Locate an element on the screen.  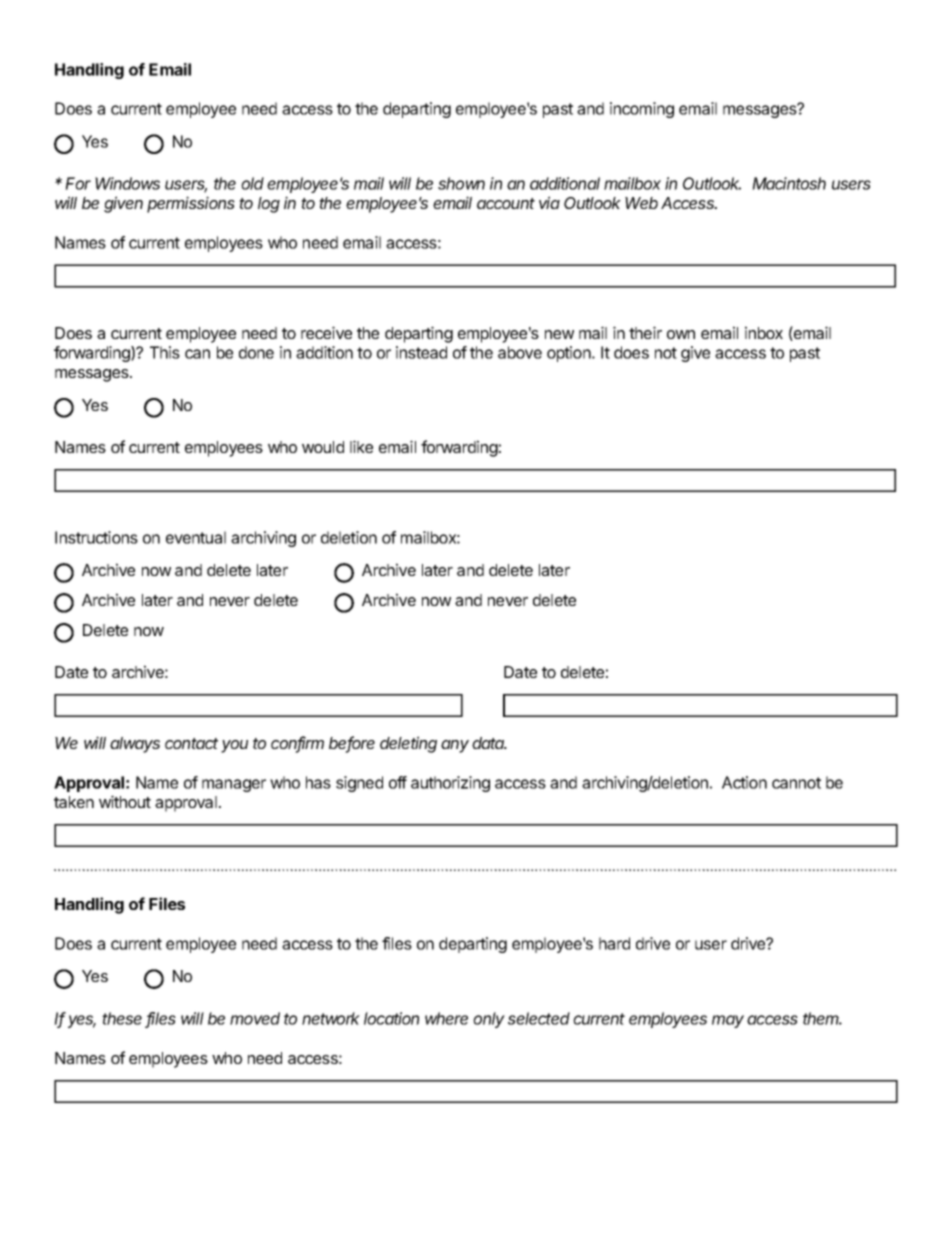
inbox is located at coordinates (764, 332).
